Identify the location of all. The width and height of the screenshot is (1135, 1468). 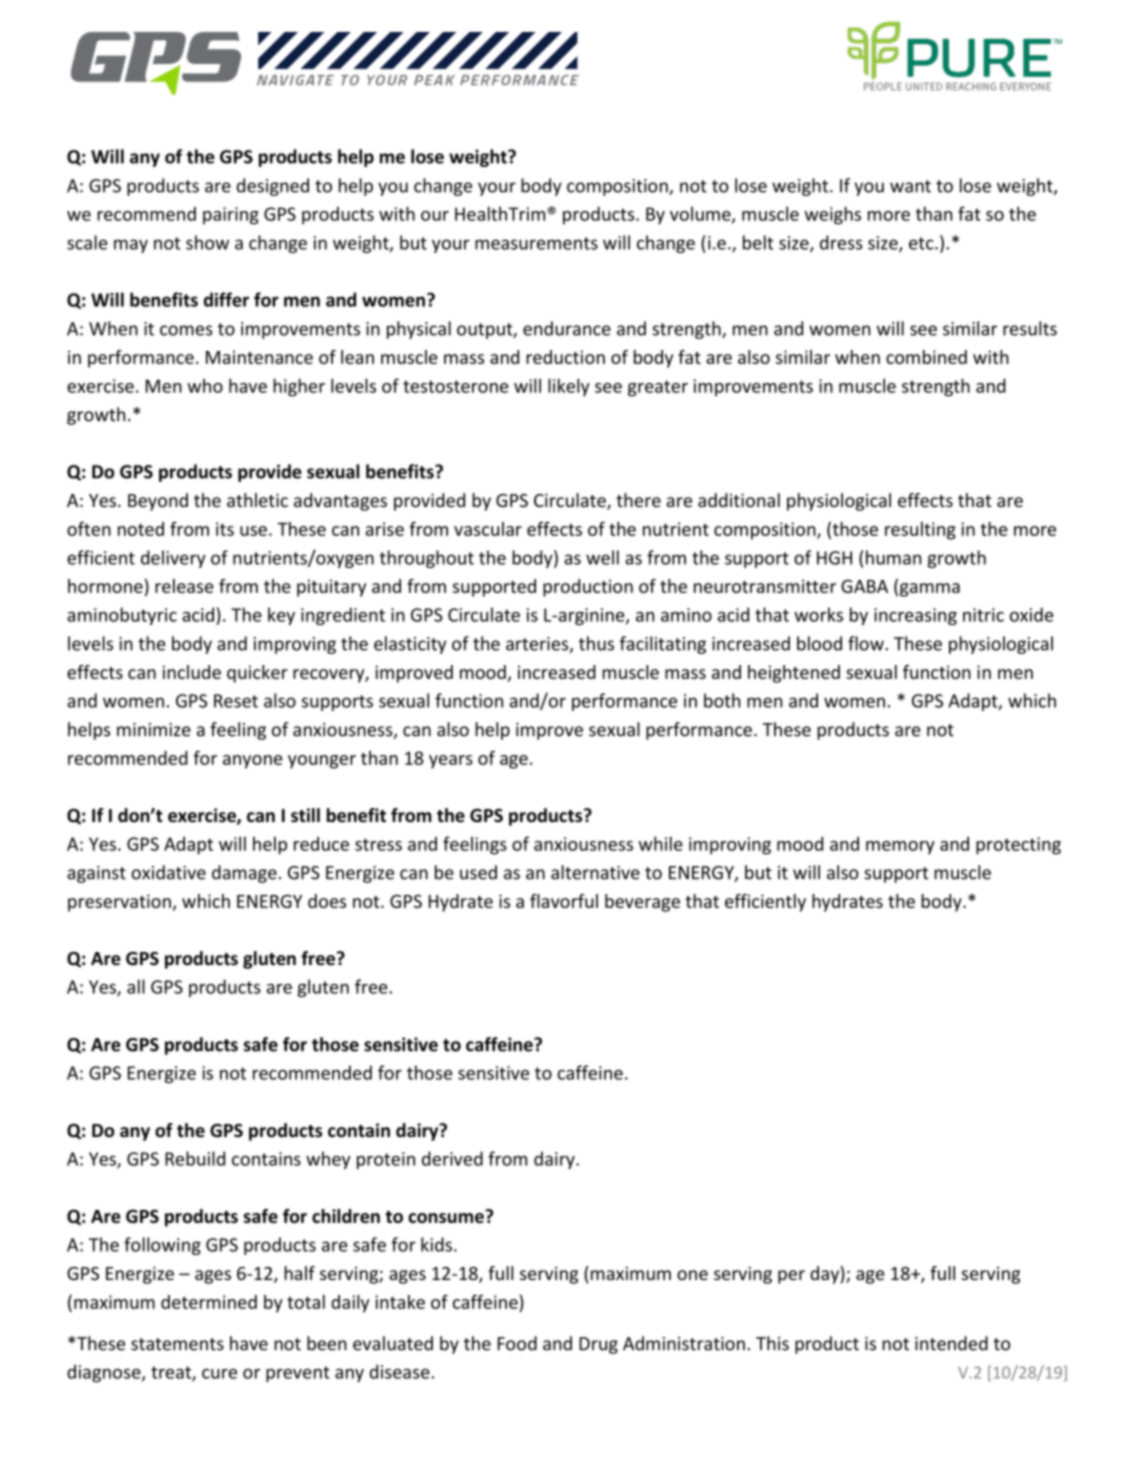
(136, 986).
